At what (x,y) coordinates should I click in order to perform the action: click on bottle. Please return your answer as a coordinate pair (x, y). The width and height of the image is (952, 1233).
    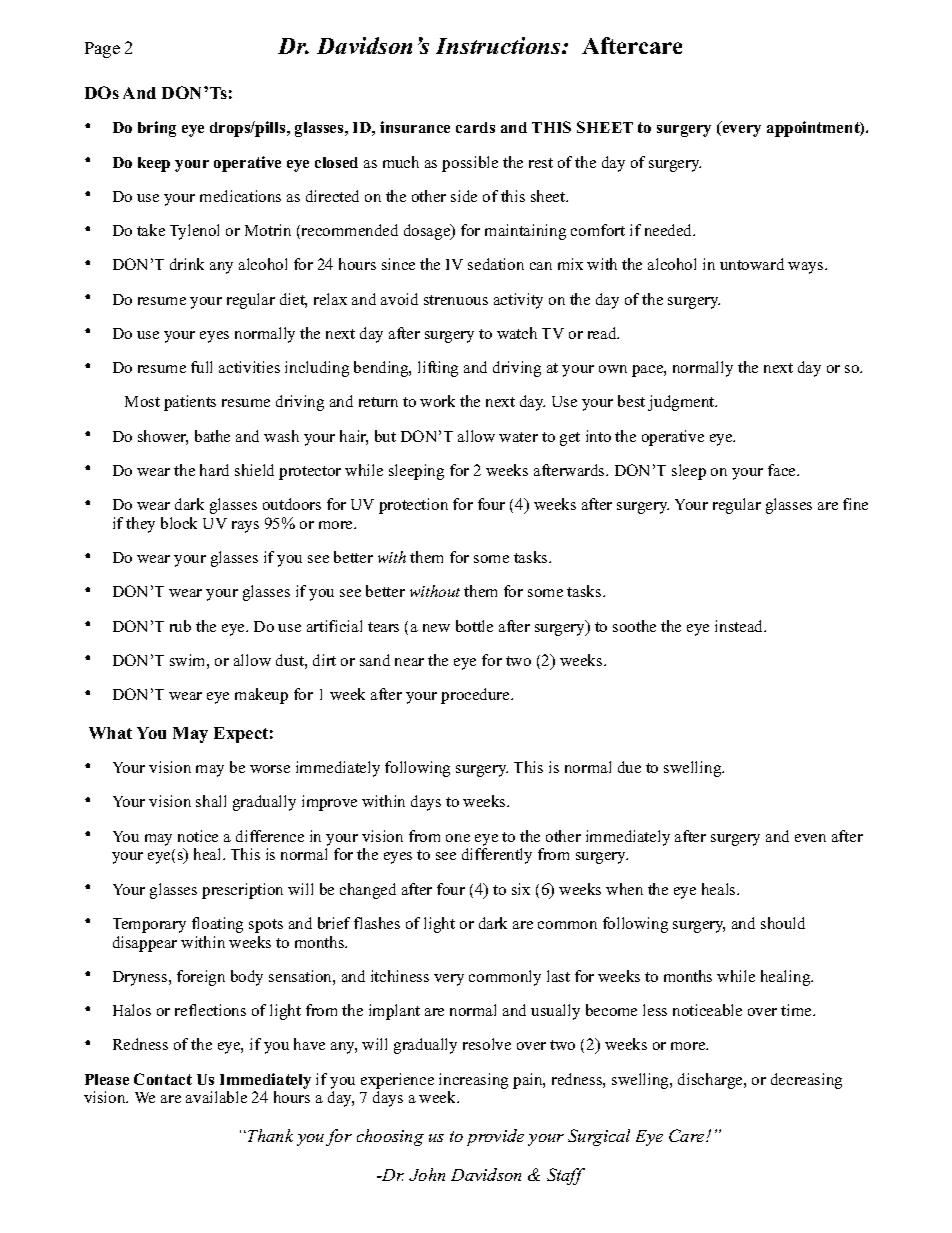
    Looking at the image, I should click on (474, 626).
